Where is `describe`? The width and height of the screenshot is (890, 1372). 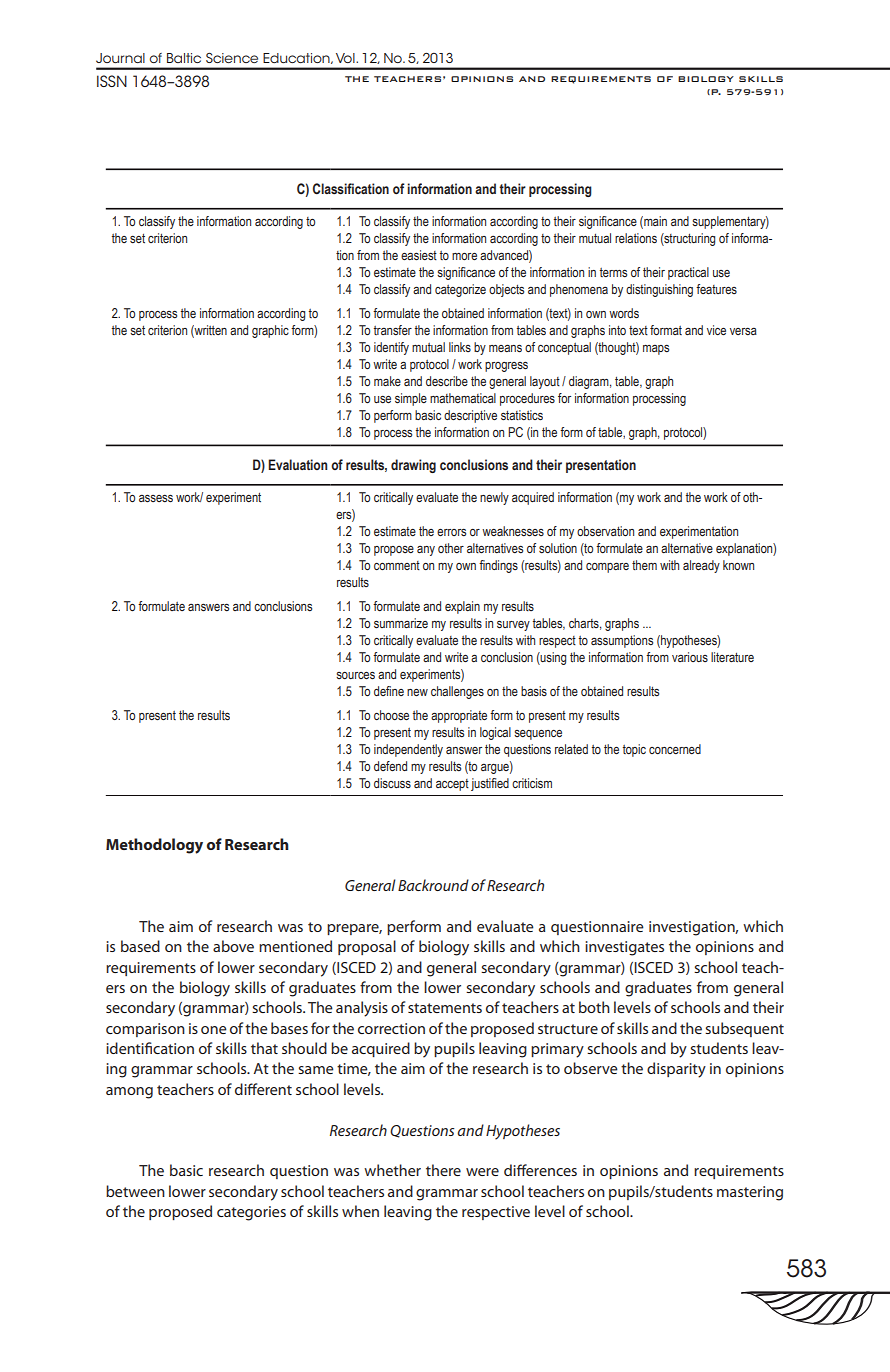 describe is located at coordinates (447, 381).
